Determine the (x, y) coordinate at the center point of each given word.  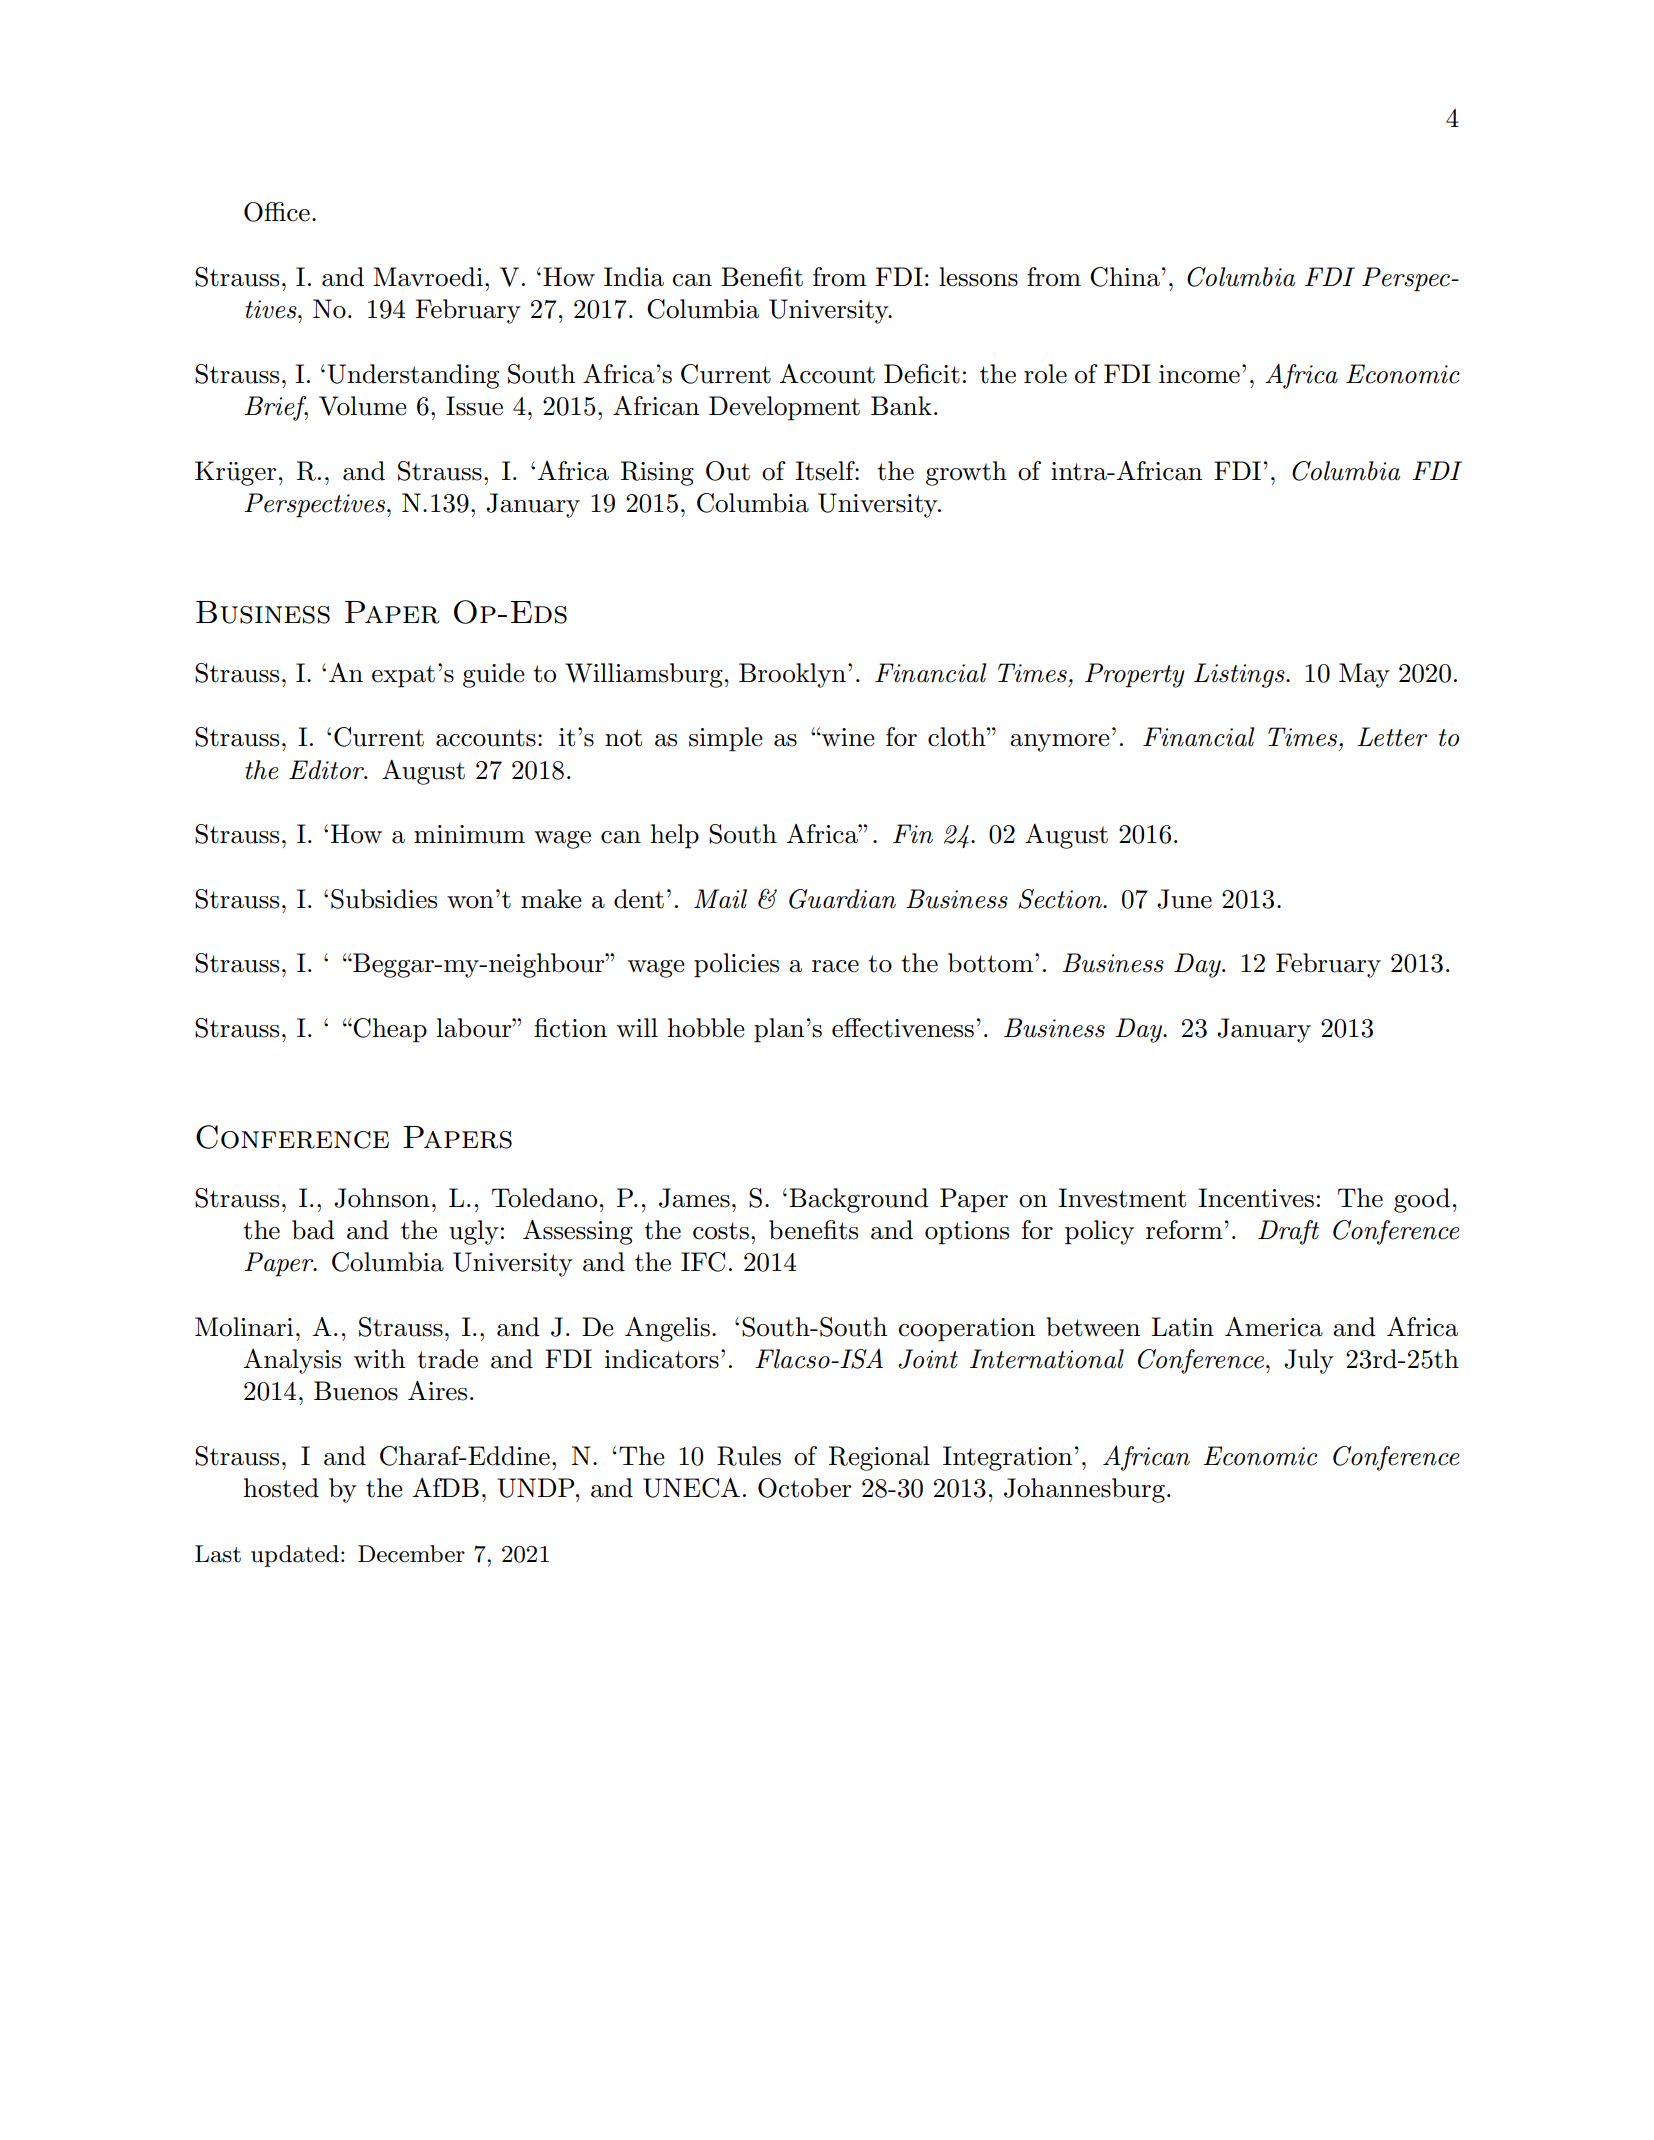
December (411, 1554)
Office (277, 212)
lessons (978, 277)
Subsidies (384, 899)
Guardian (842, 899)
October (804, 1488)
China (1125, 277)
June (1184, 899)
